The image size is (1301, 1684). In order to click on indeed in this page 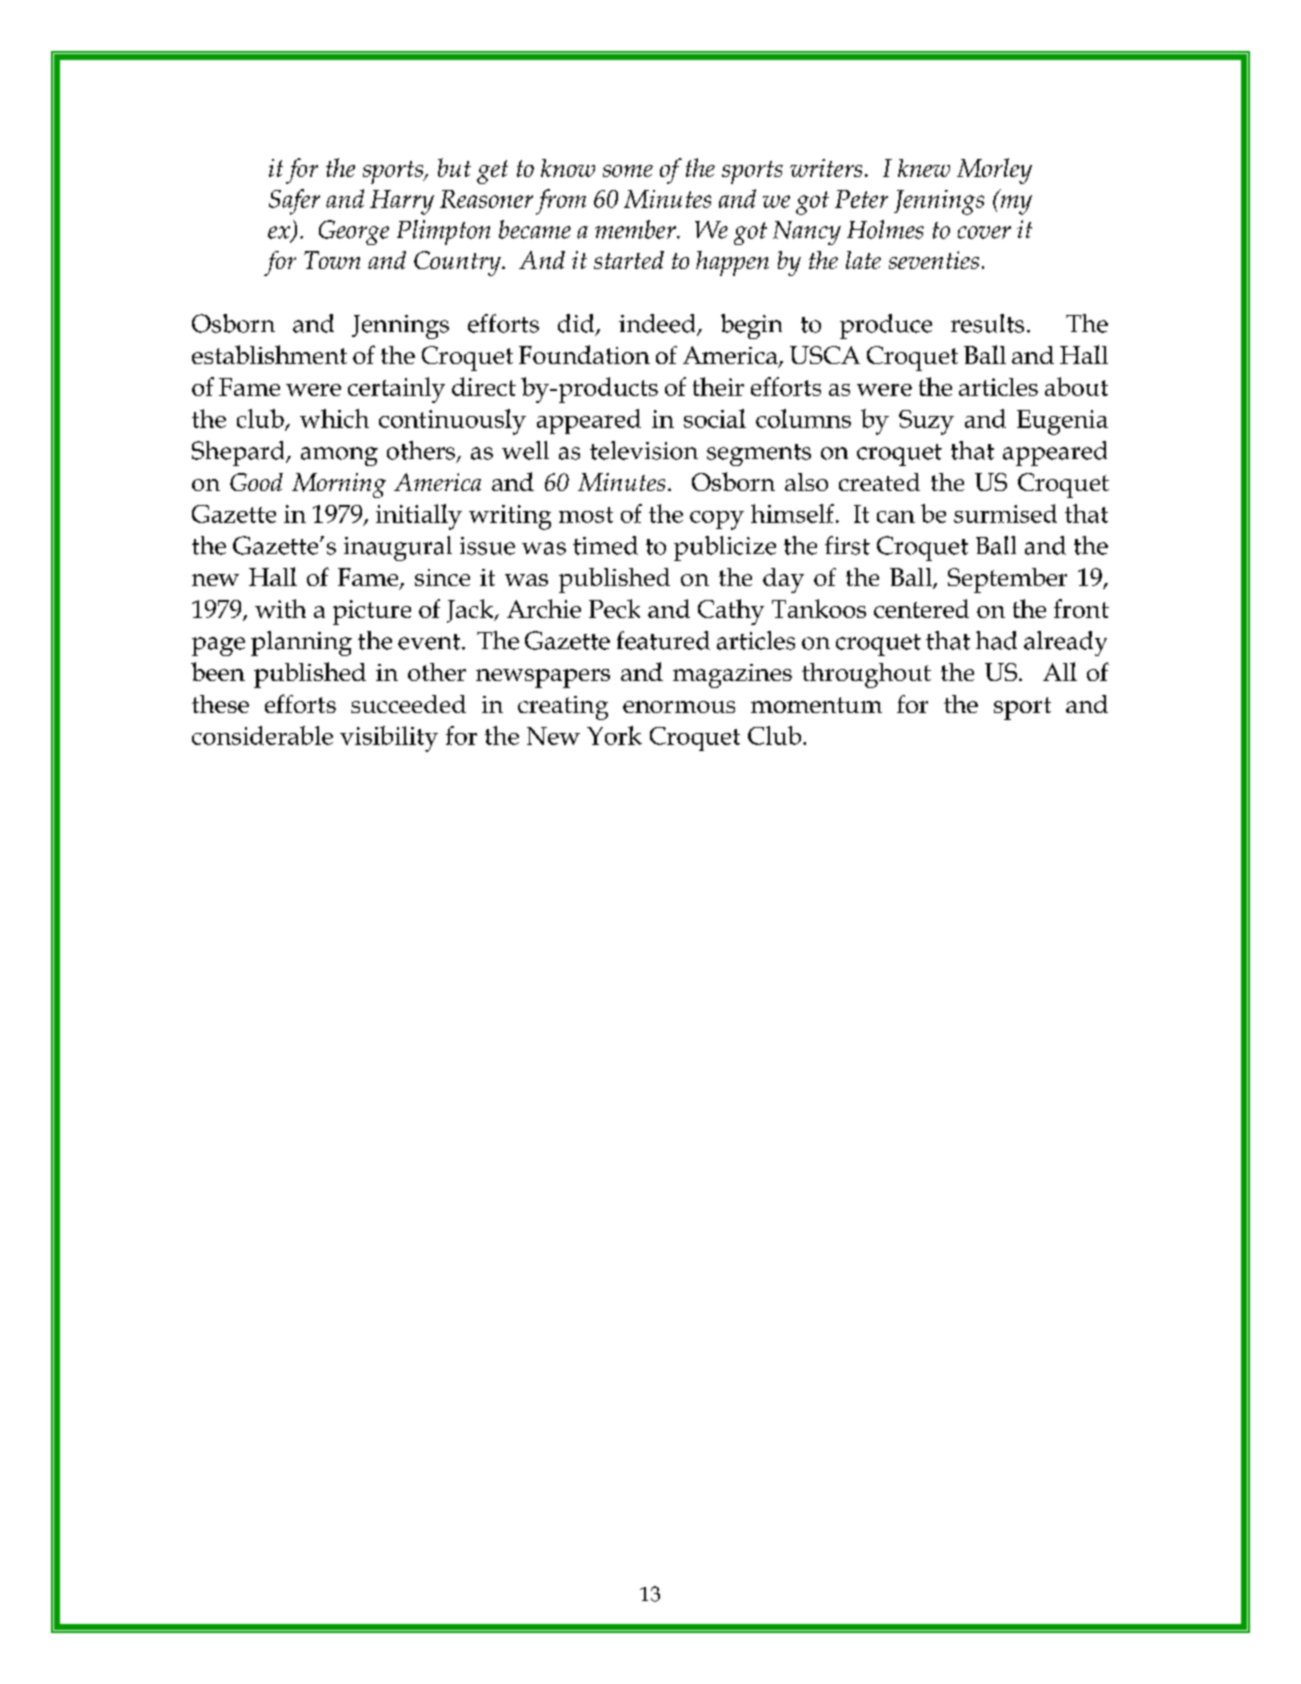, I will do `click(658, 324)`.
